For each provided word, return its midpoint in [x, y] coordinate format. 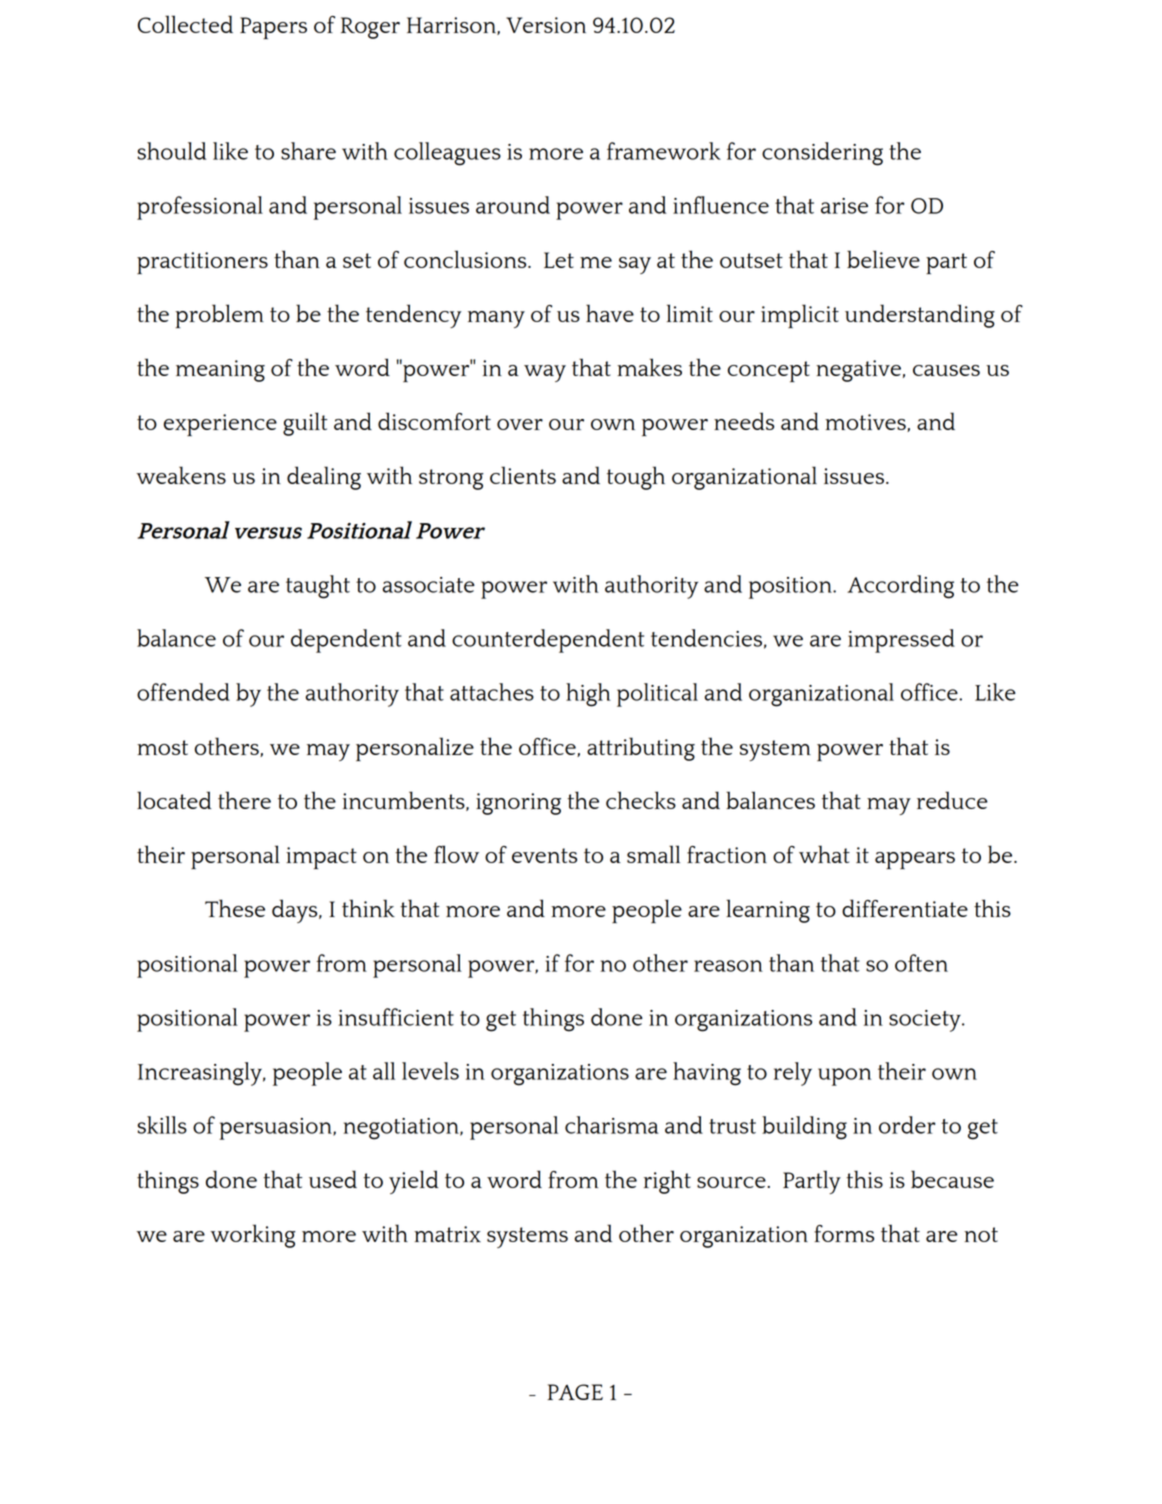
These [235, 908]
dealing [324, 478]
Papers [273, 28]
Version [546, 25]
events [544, 855]
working [253, 1236]
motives [866, 423]
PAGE [575, 1392]
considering [822, 154]
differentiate [905, 908]
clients [523, 475]
